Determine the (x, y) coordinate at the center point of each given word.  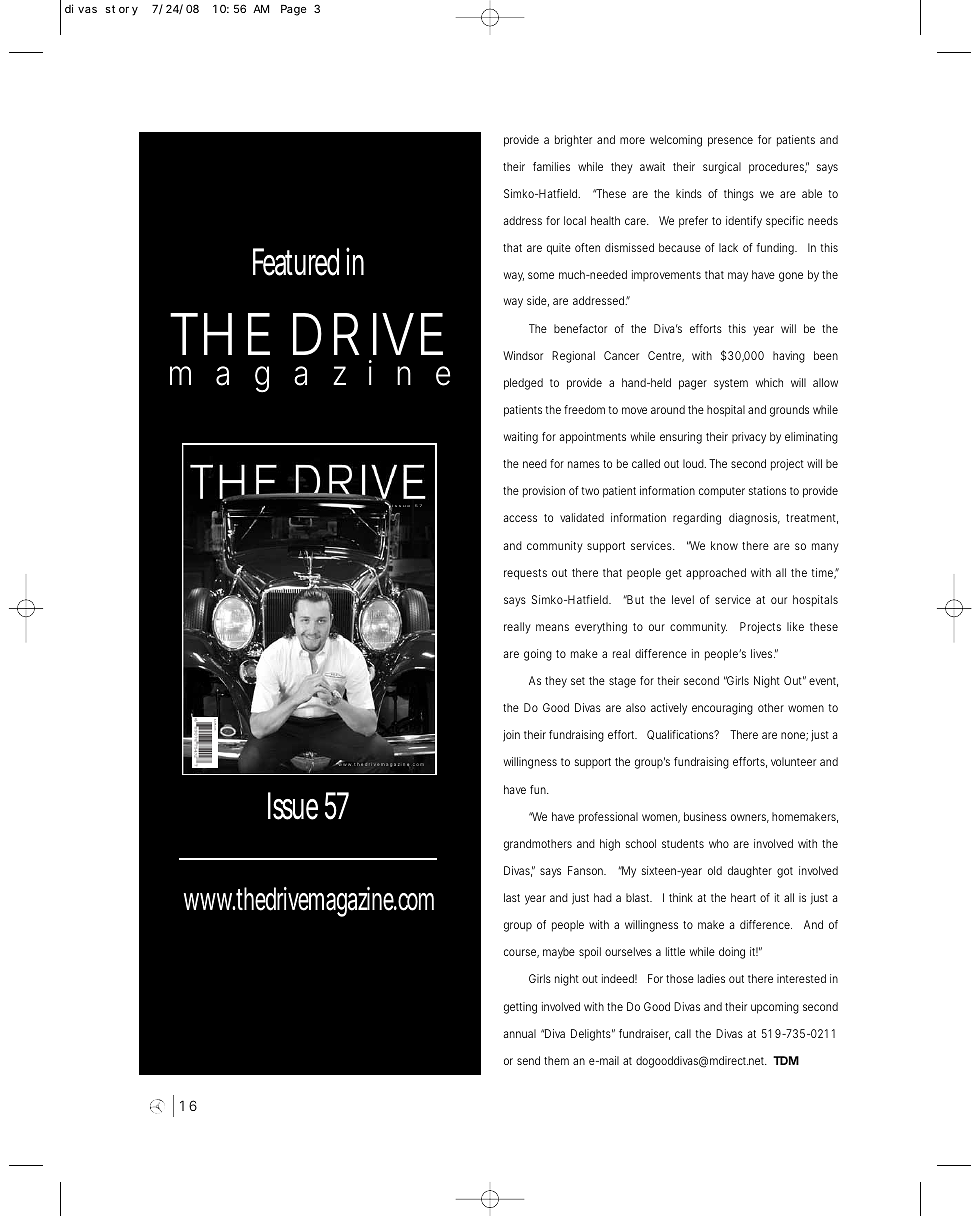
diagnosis (754, 519)
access (520, 518)
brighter (573, 141)
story (122, 10)
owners (750, 818)
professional (608, 818)
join (511, 736)
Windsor (523, 355)
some (541, 275)
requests (525, 574)
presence (730, 142)
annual (520, 1033)
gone (791, 277)
